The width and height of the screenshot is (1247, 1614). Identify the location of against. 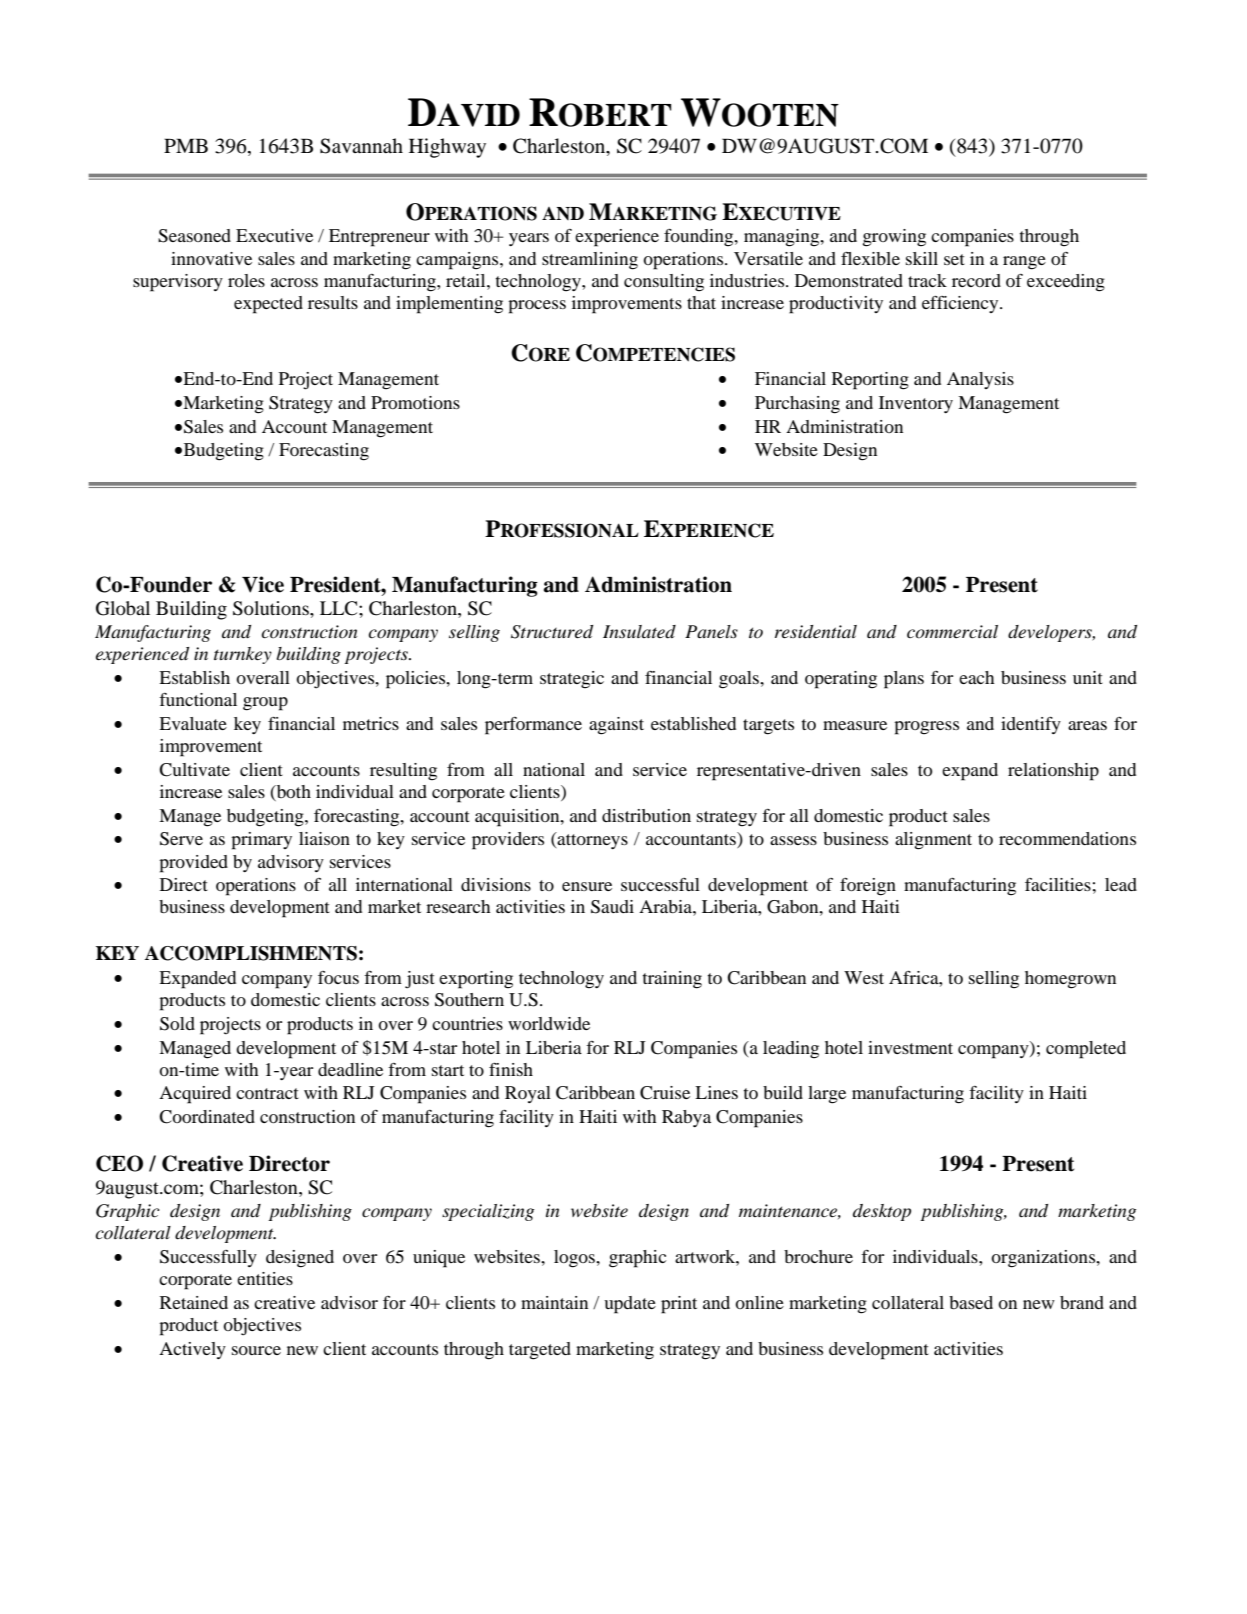
(616, 726).
